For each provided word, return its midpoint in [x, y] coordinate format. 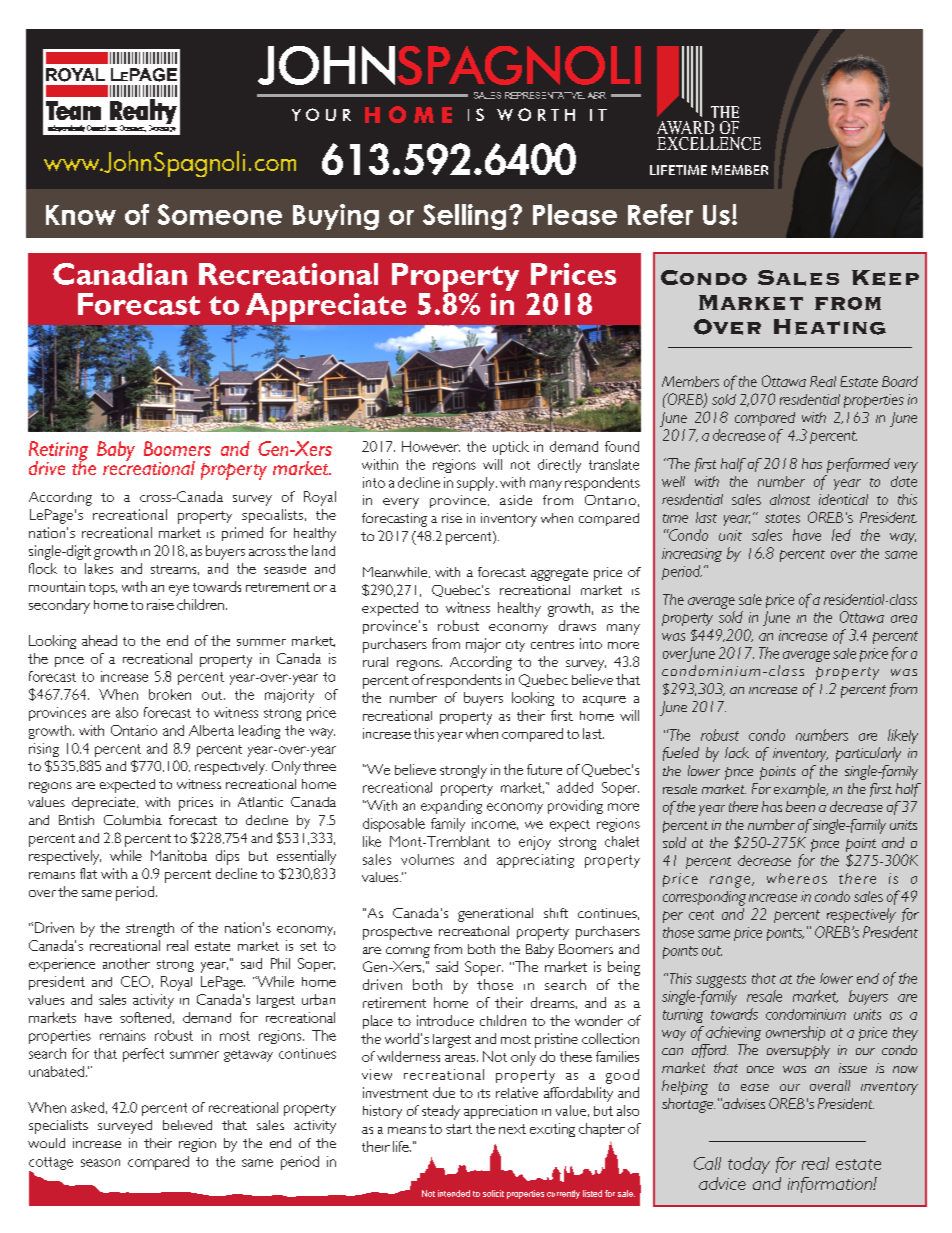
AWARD [685, 127]
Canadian [120, 274]
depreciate [105, 804]
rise [452, 518]
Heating [830, 327]
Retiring [58, 452]
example [801, 790]
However [431, 446]
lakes [99, 568]
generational [495, 915]
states [782, 518]
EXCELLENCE [709, 143]
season [100, 1163]
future [544, 769]
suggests [721, 981]
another [126, 963]
